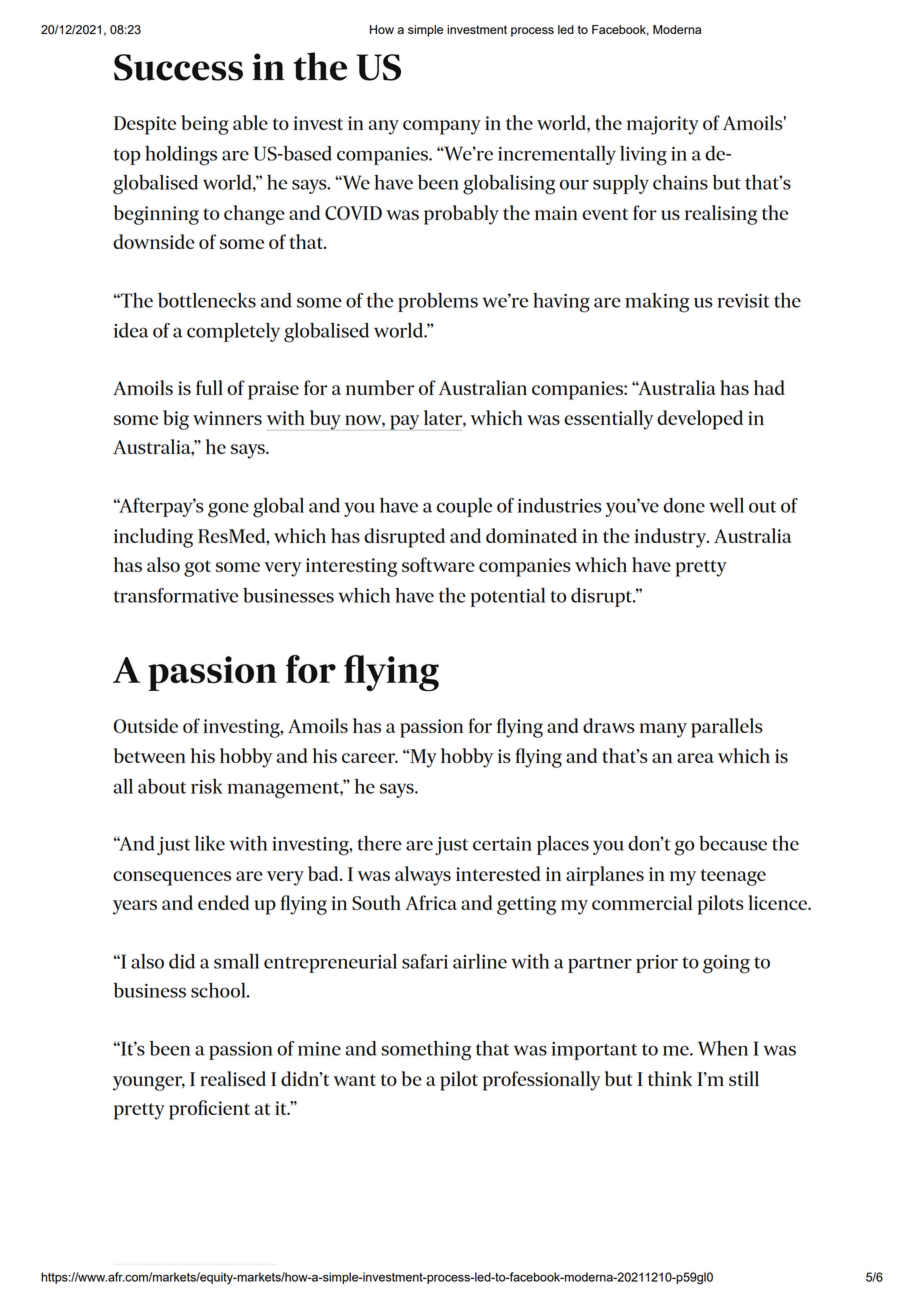 The width and height of the image is (924, 1308). Describe the element at coordinates (438, 564) in the image. I see `software` at that location.
